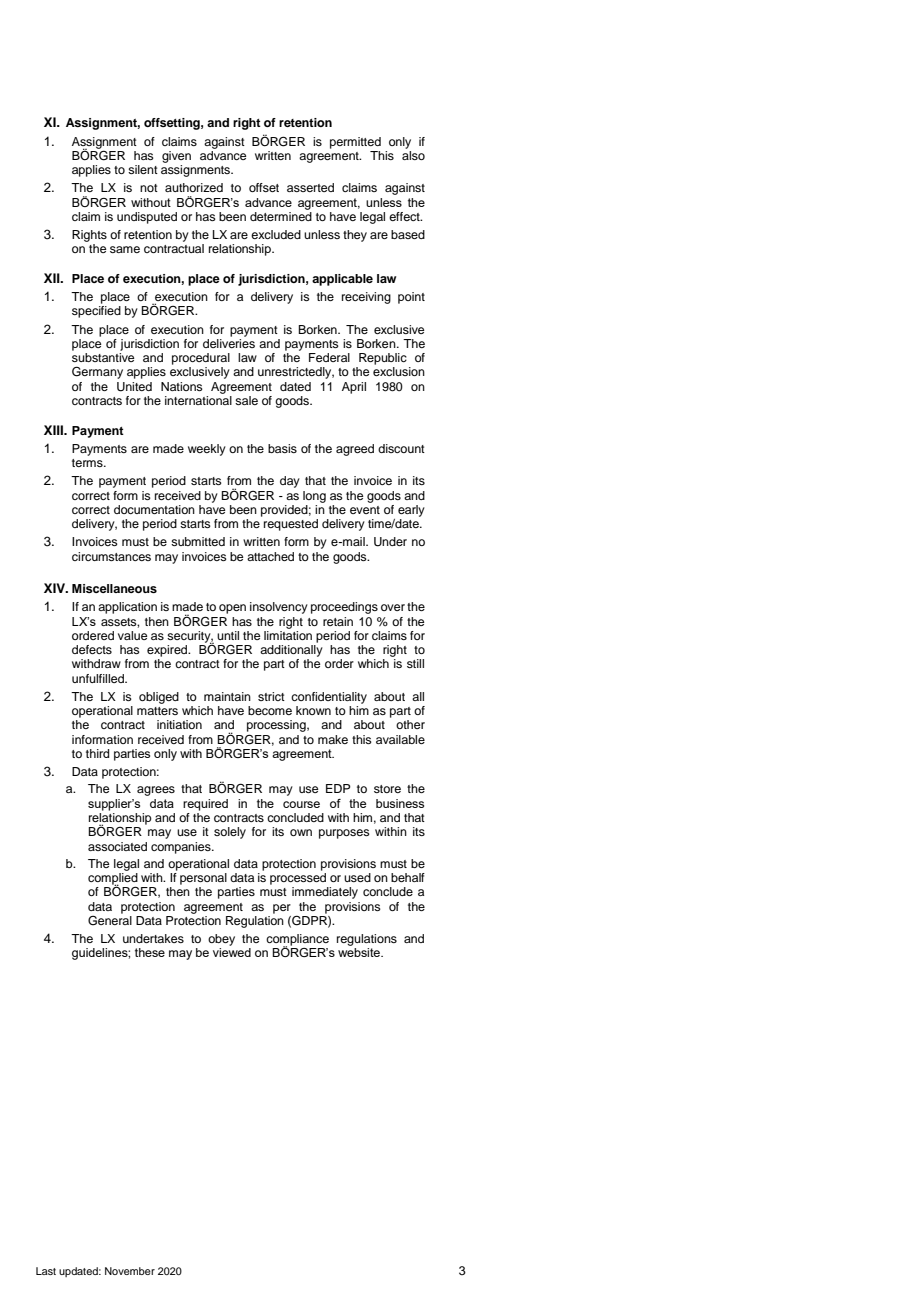  Describe the element at coordinates (54, 430) in the document. I see `XIII` at that location.
